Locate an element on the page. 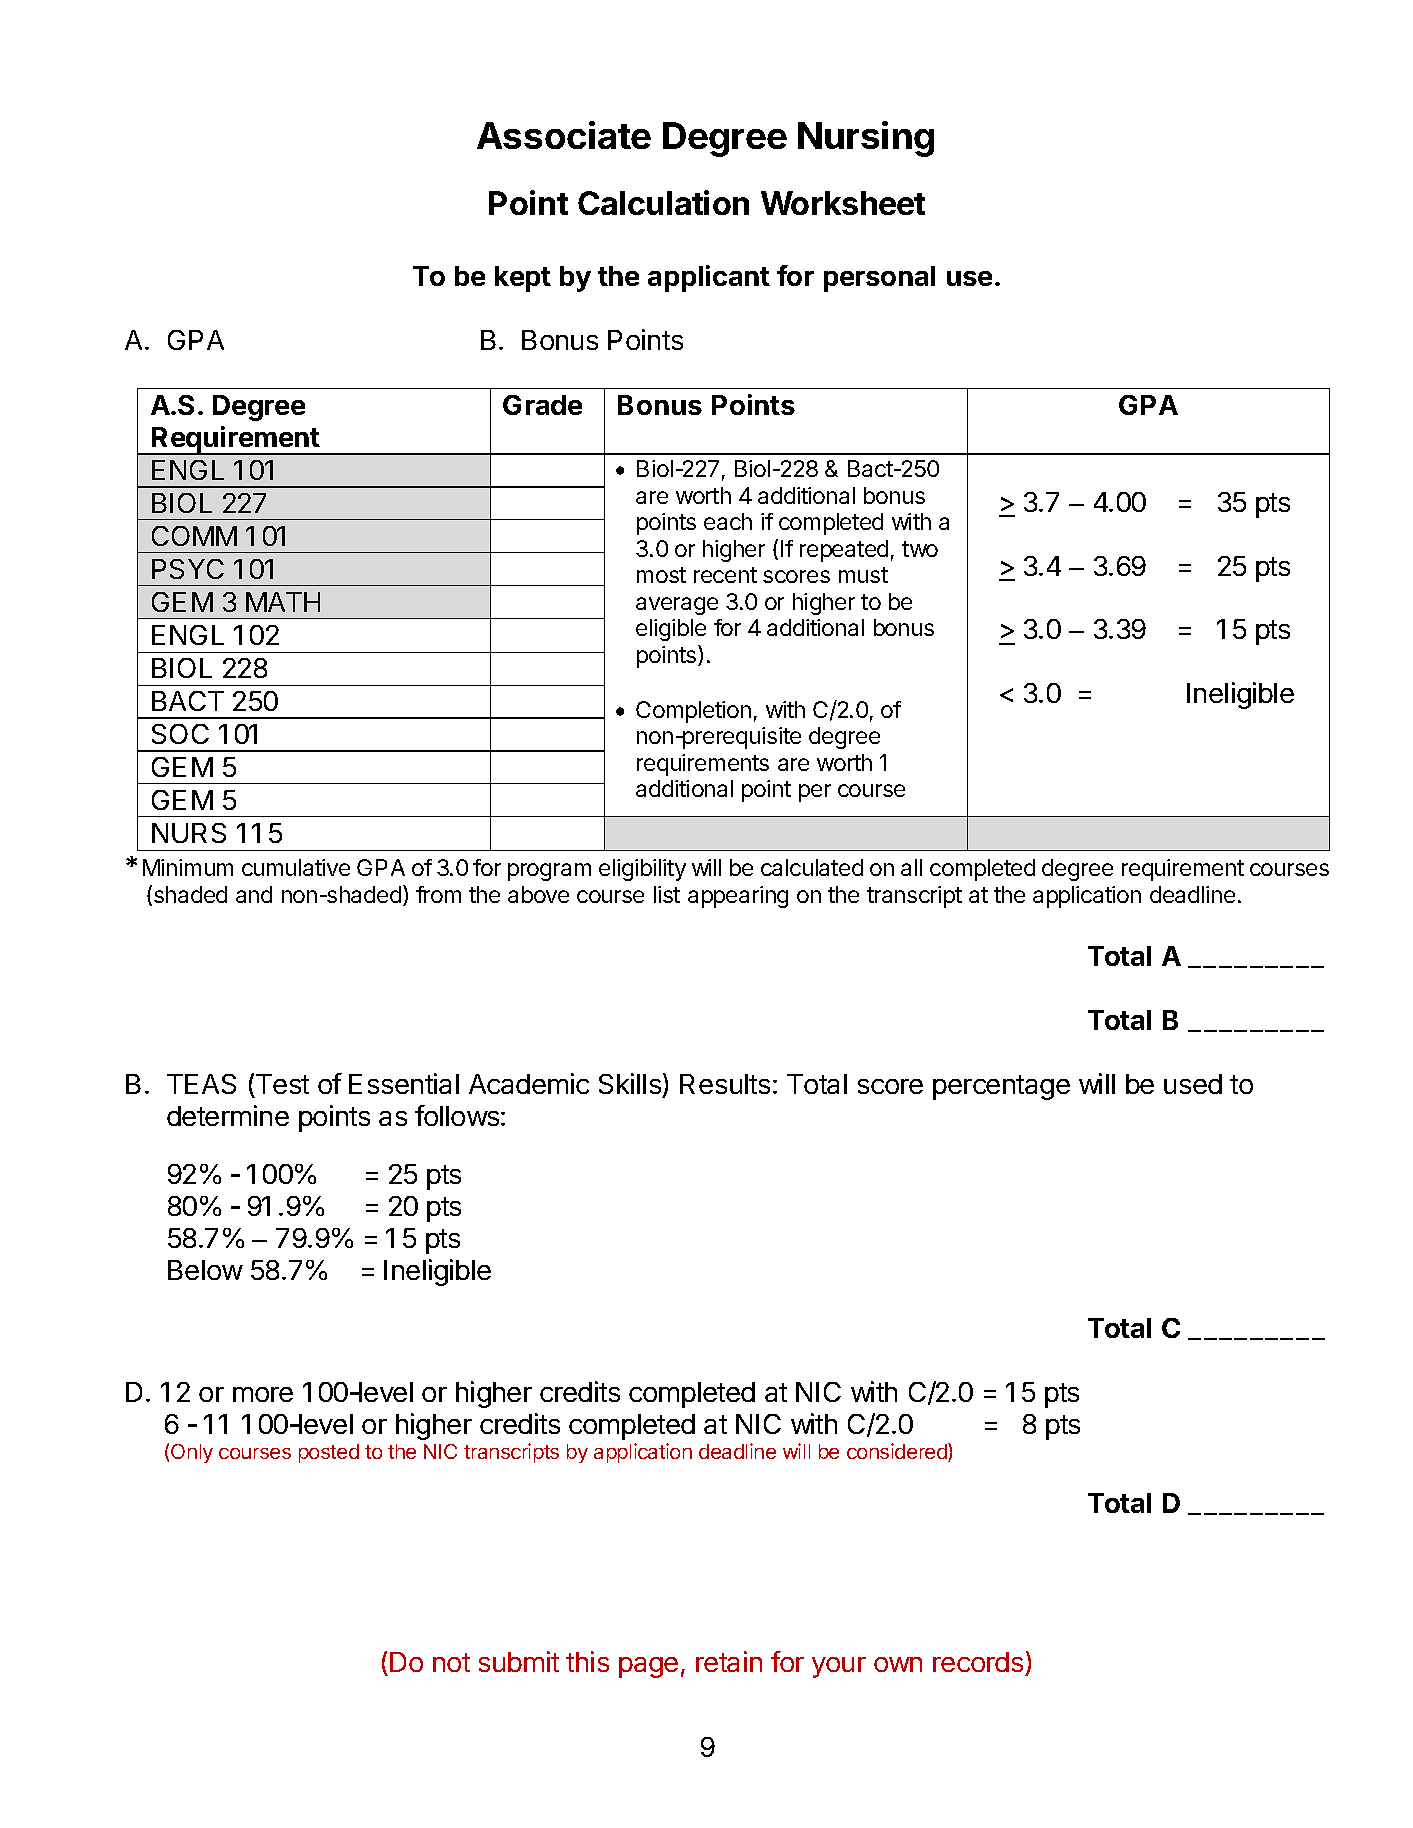 Image resolution: width=1413 pixels, height=1828 pixels. determine is located at coordinates (228, 1115).
